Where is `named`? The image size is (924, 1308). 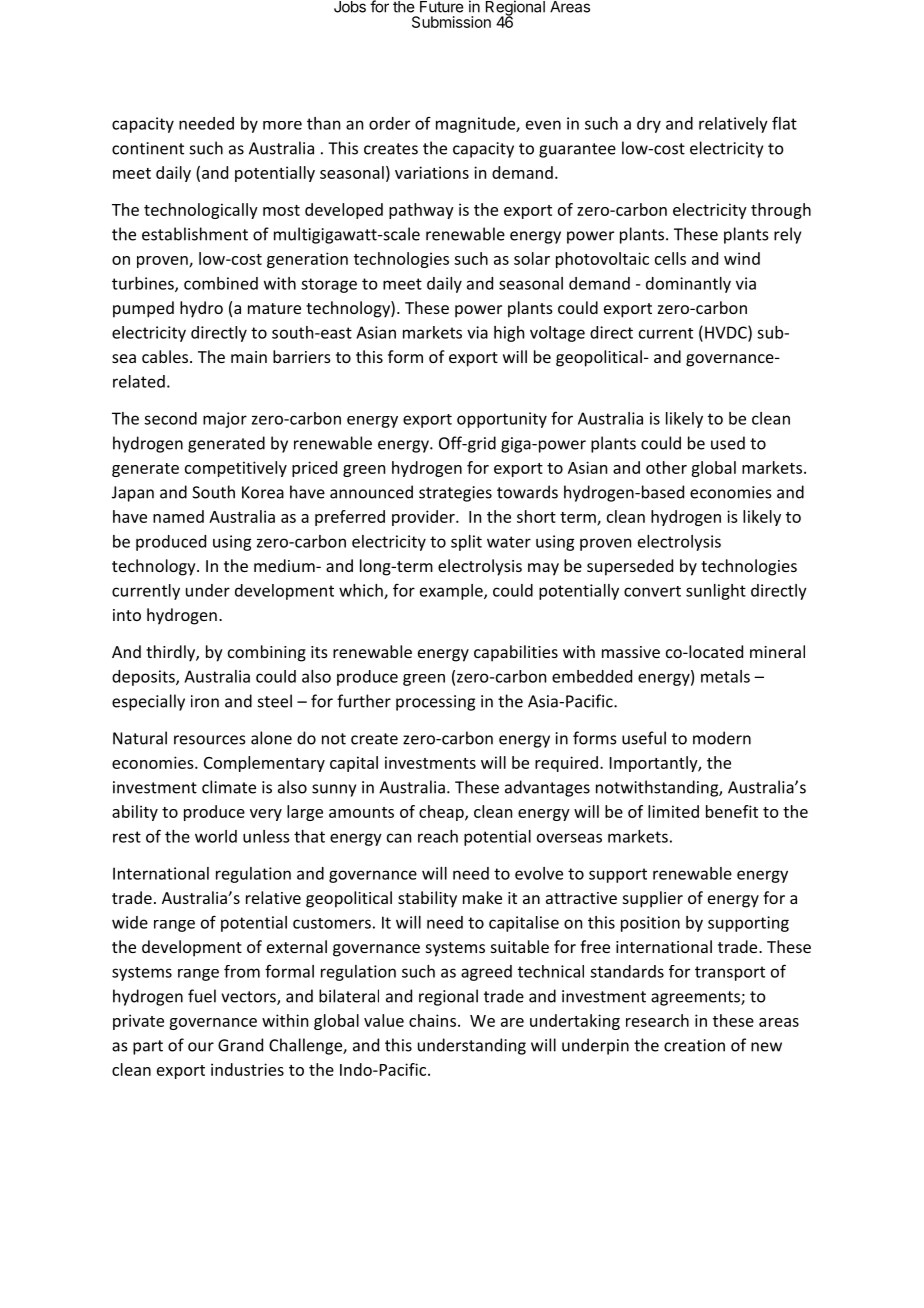 named is located at coordinates (178, 516).
